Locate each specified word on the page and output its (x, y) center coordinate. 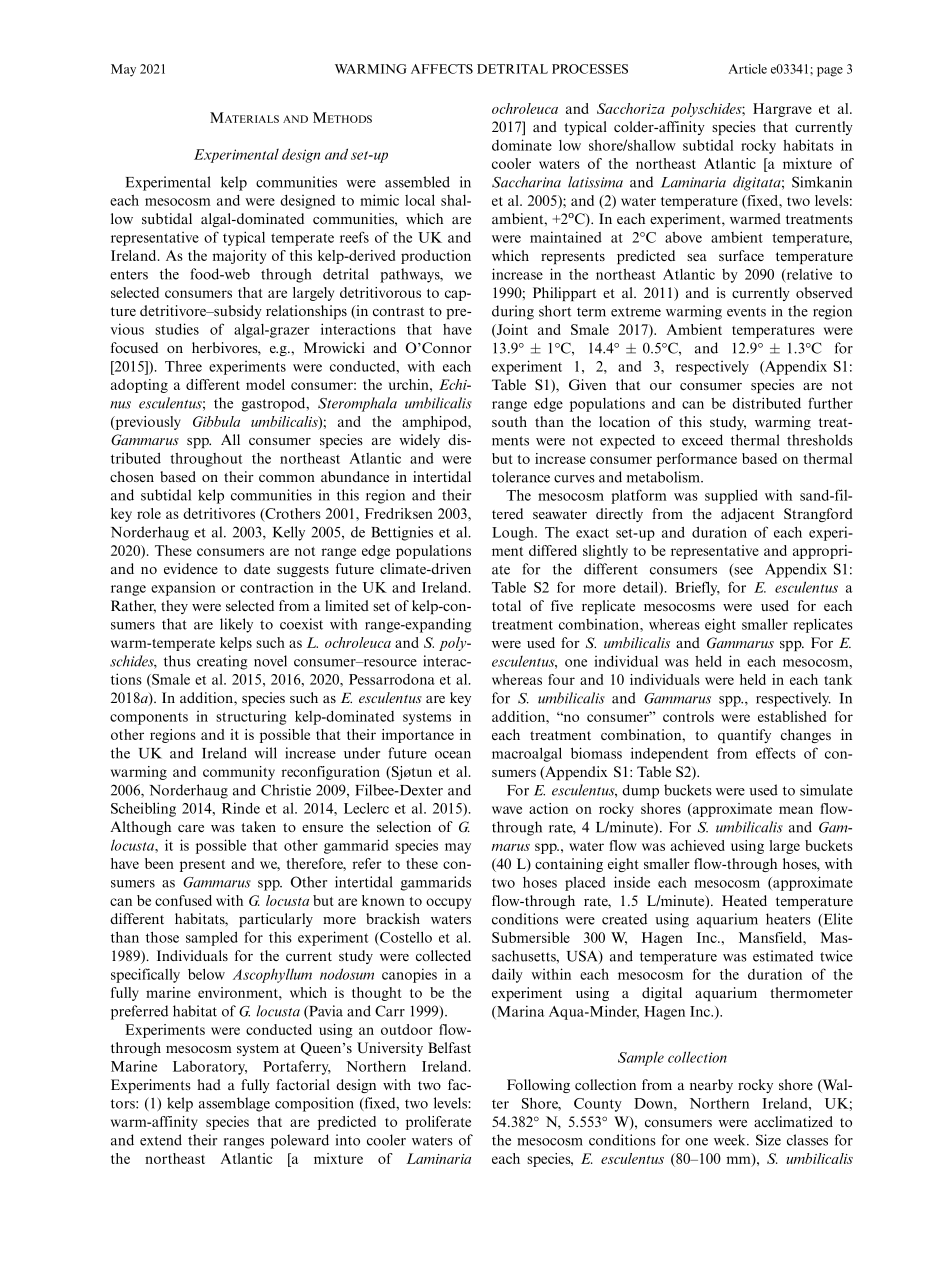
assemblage (234, 1104)
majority (239, 257)
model (265, 384)
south (509, 421)
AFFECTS (442, 69)
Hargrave (782, 110)
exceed (702, 440)
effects (776, 753)
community (239, 773)
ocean (453, 755)
